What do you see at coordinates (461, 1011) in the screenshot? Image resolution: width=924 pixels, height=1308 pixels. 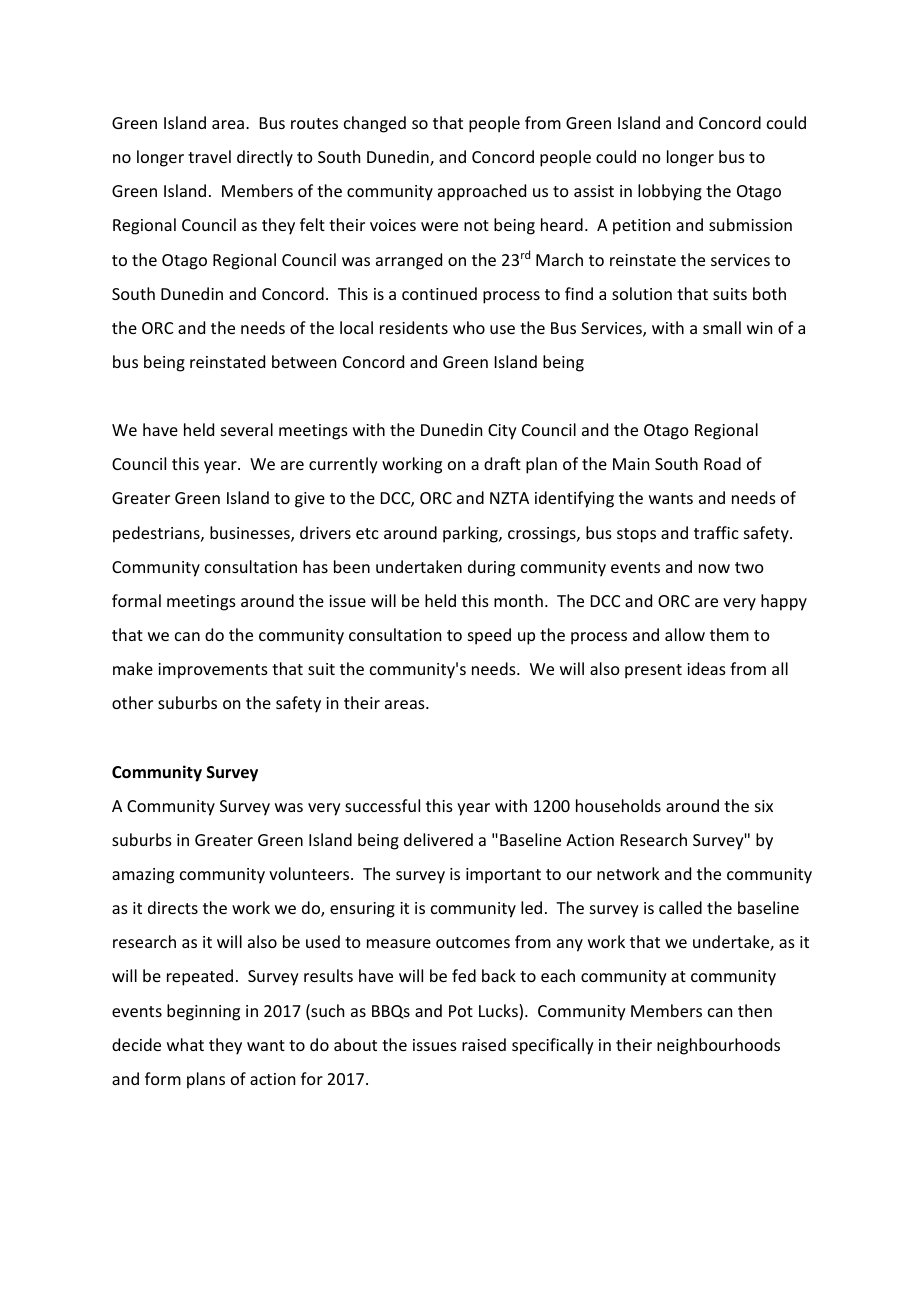 I see `Pot` at bounding box center [461, 1011].
